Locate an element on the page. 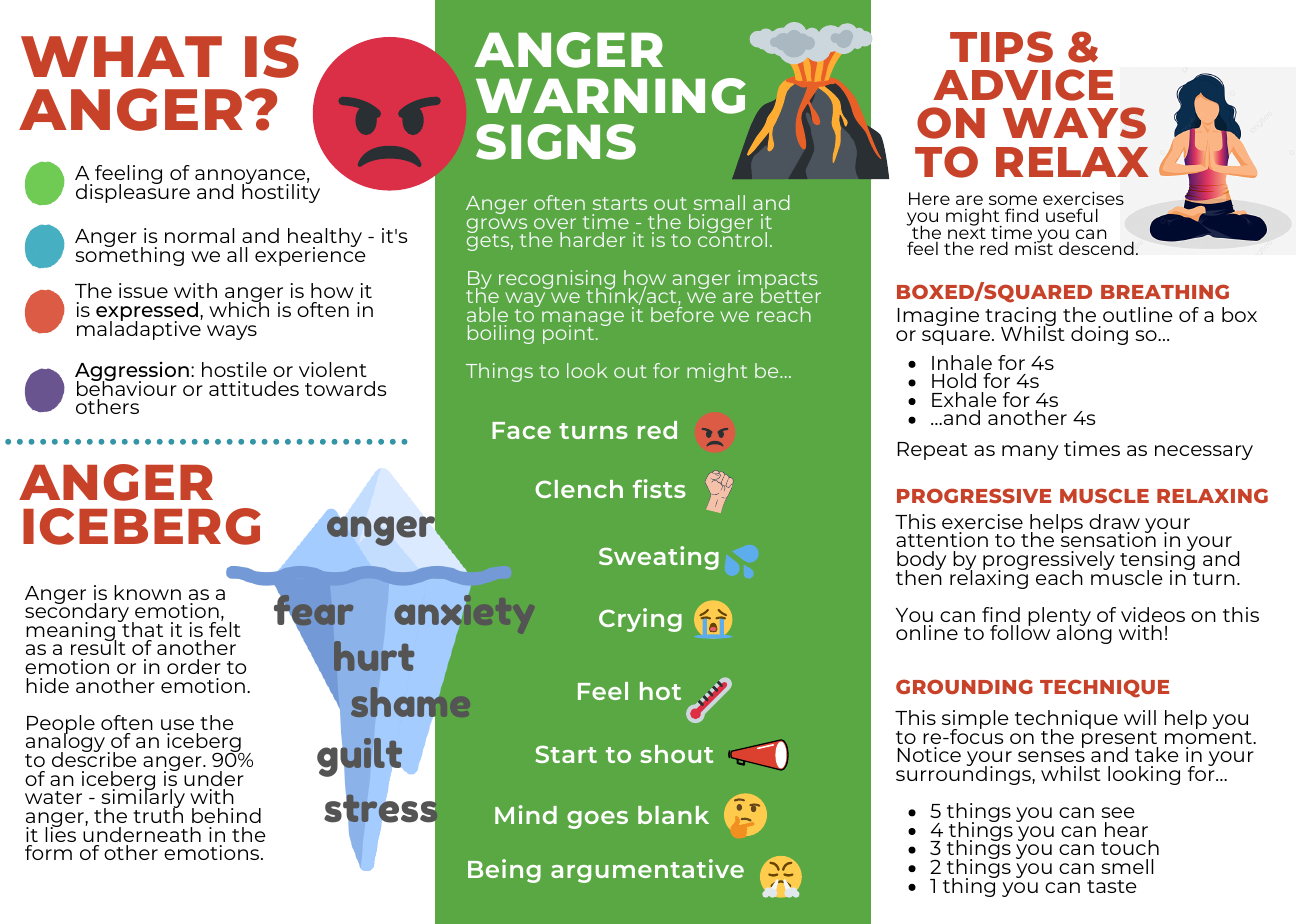  WARNING is located at coordinates (611, 96).
